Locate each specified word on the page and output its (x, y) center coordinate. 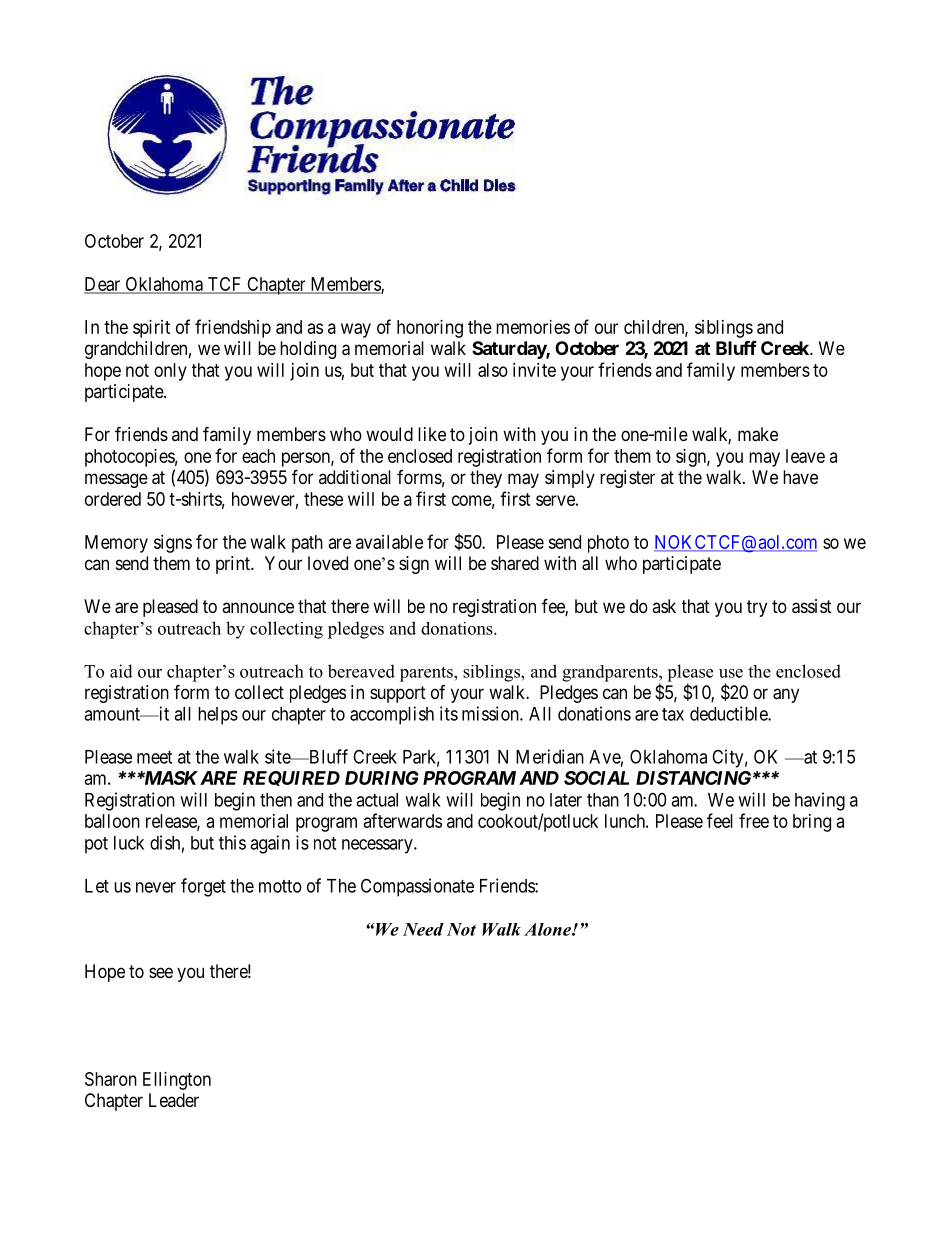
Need (423, 929)
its (449, 713)
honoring (430, 329)
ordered (113, 499)
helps (218, 716)
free (754, 820)
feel (720, 820)
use (731, 673)
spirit (151, 329)
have (800, 477)
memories (533, 327)
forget (203, 887)
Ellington (177, 1081)
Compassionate (417, 887)
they (486, 479)
